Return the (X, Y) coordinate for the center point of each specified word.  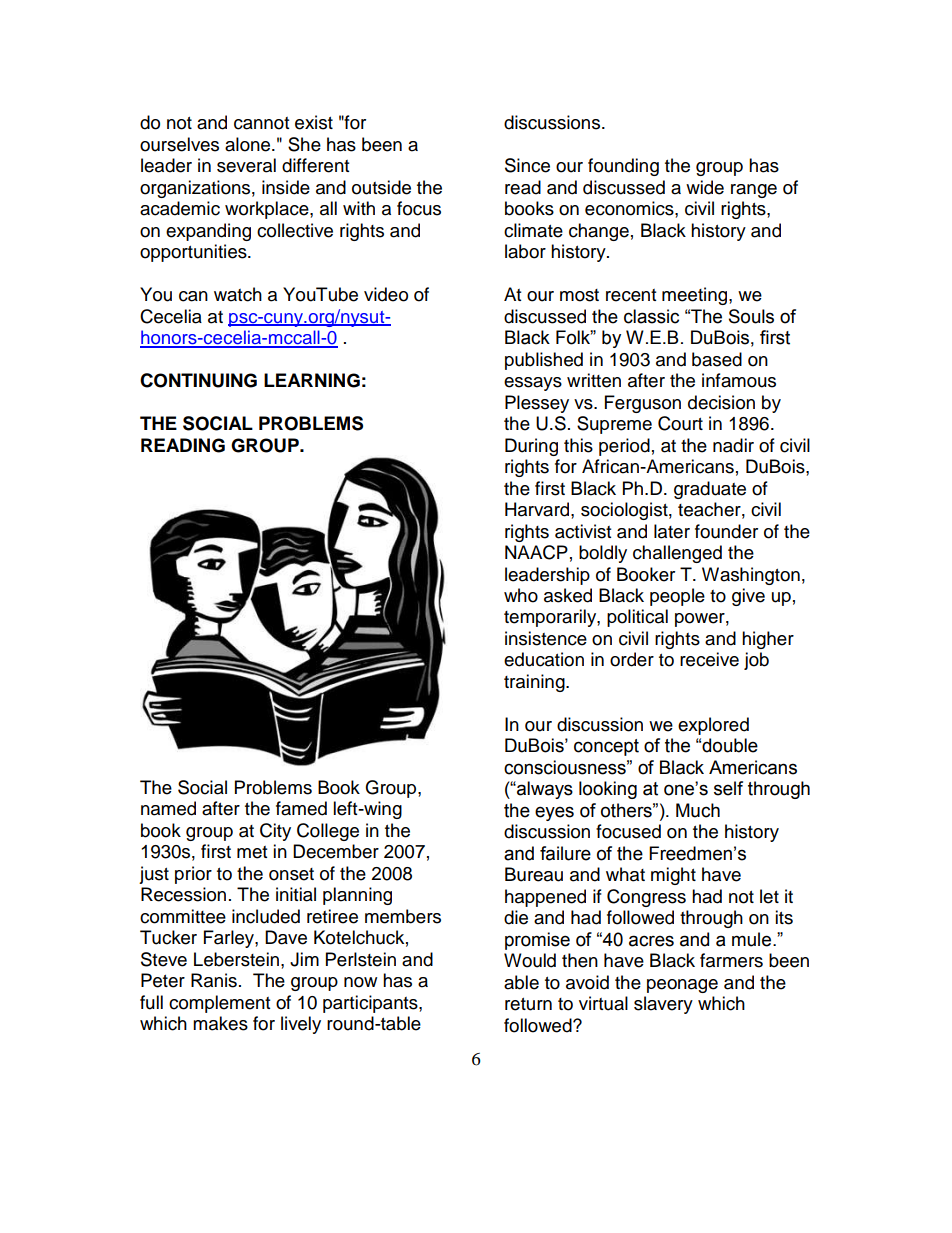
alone (247, 144)
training (535, 683)
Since (527, 165)
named (168, 808)
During (531, 447)
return (528, 1004)
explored (713, 726)
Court (680, 423)
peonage (682, 986)
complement (219, 1004)
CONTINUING (198, 380)
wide (705, 187)
